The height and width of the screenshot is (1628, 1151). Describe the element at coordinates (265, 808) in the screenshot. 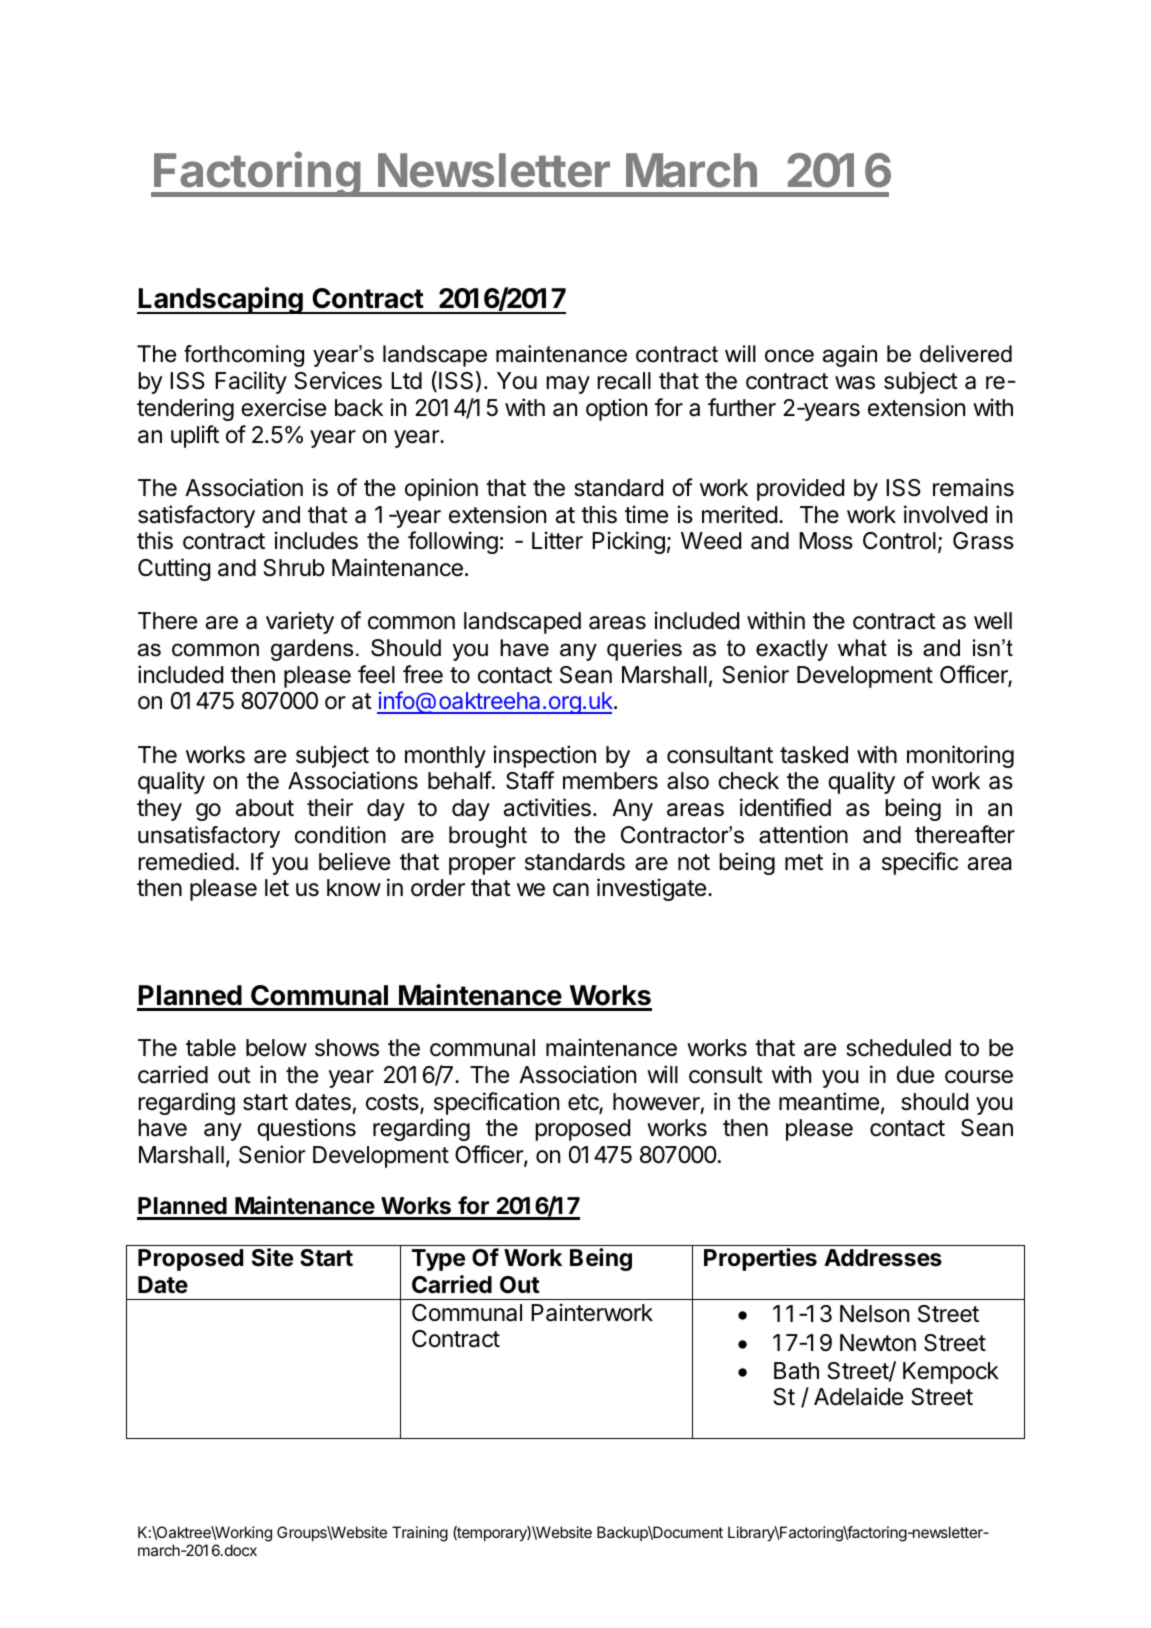

I see `about` at that location.
